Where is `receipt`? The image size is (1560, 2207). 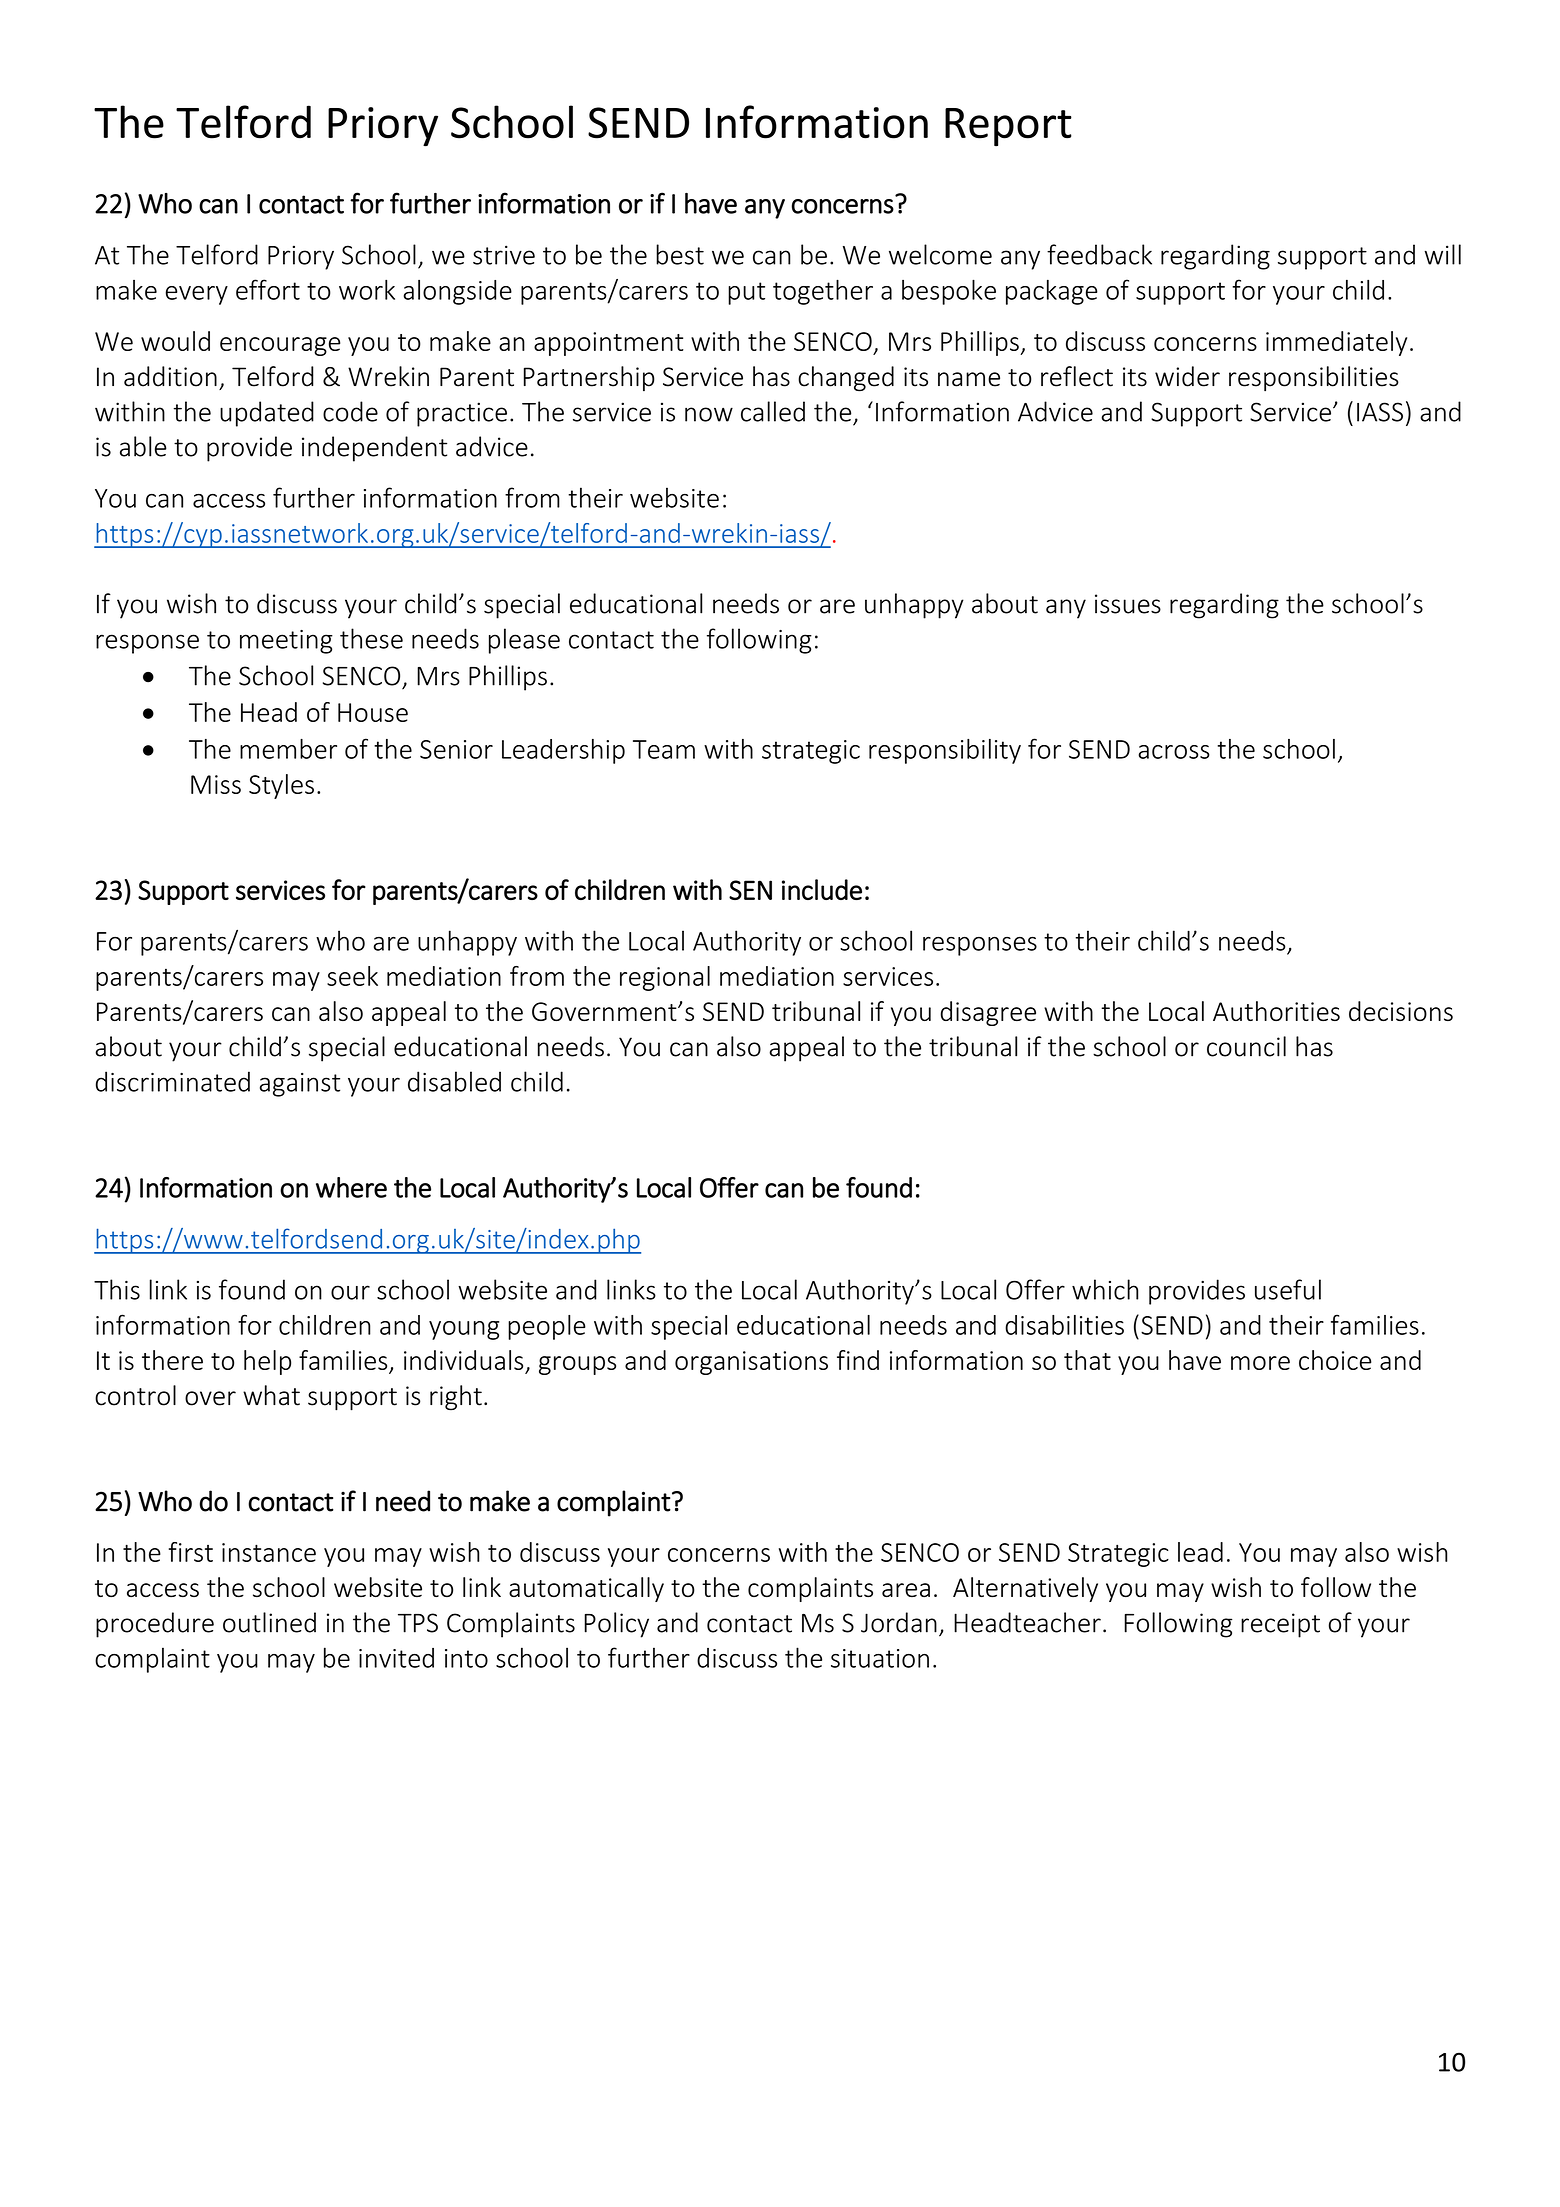 receipt is located at coordinates (1280, 1625).
